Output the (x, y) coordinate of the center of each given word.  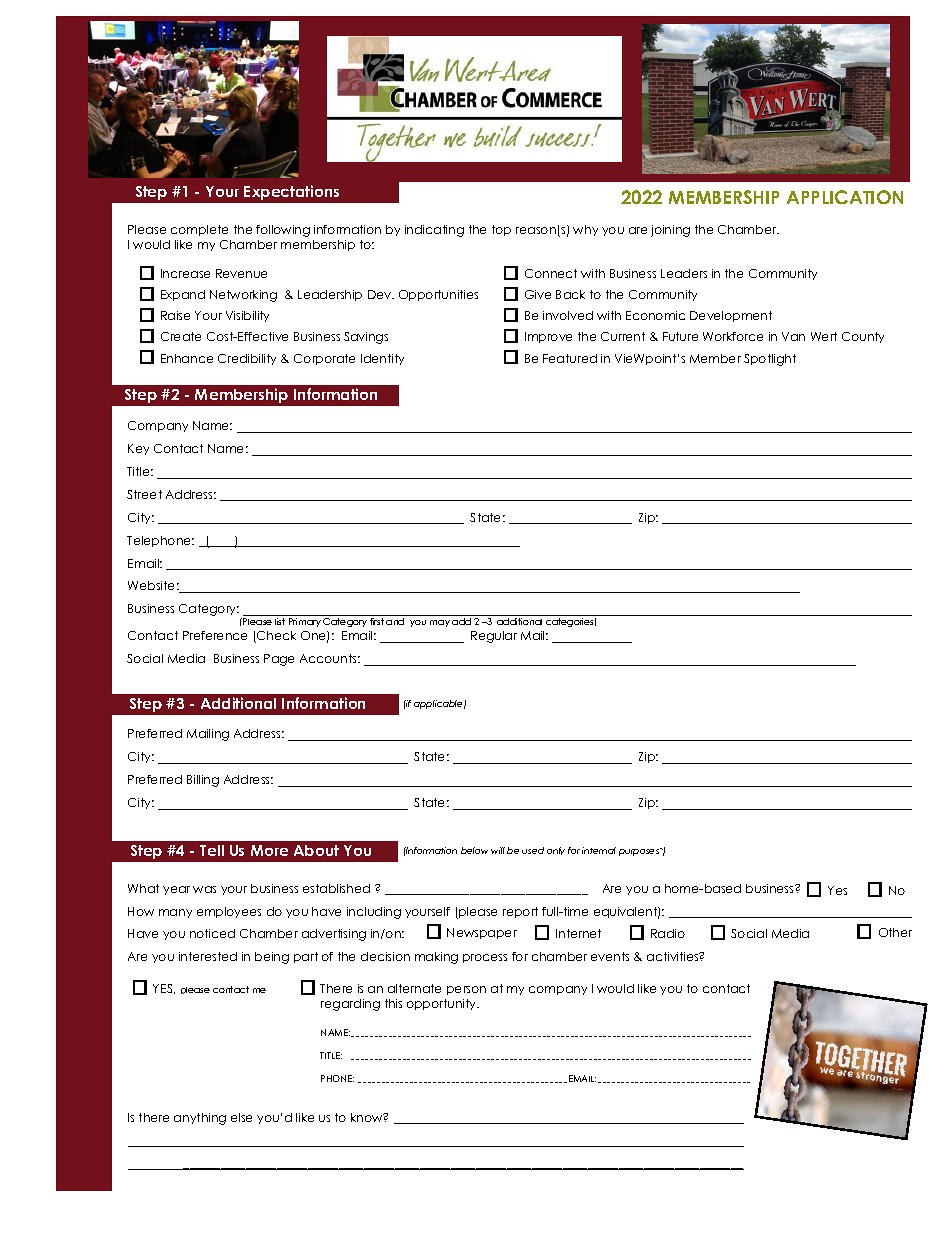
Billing (203, 781)
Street (144, 494)
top (501, 230)
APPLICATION (845, 197)
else (241, 1117)
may (440, 623)
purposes (640, 852)
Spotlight (770, 360)
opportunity (443, 1004)
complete (199, 230)
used (533, 850)
